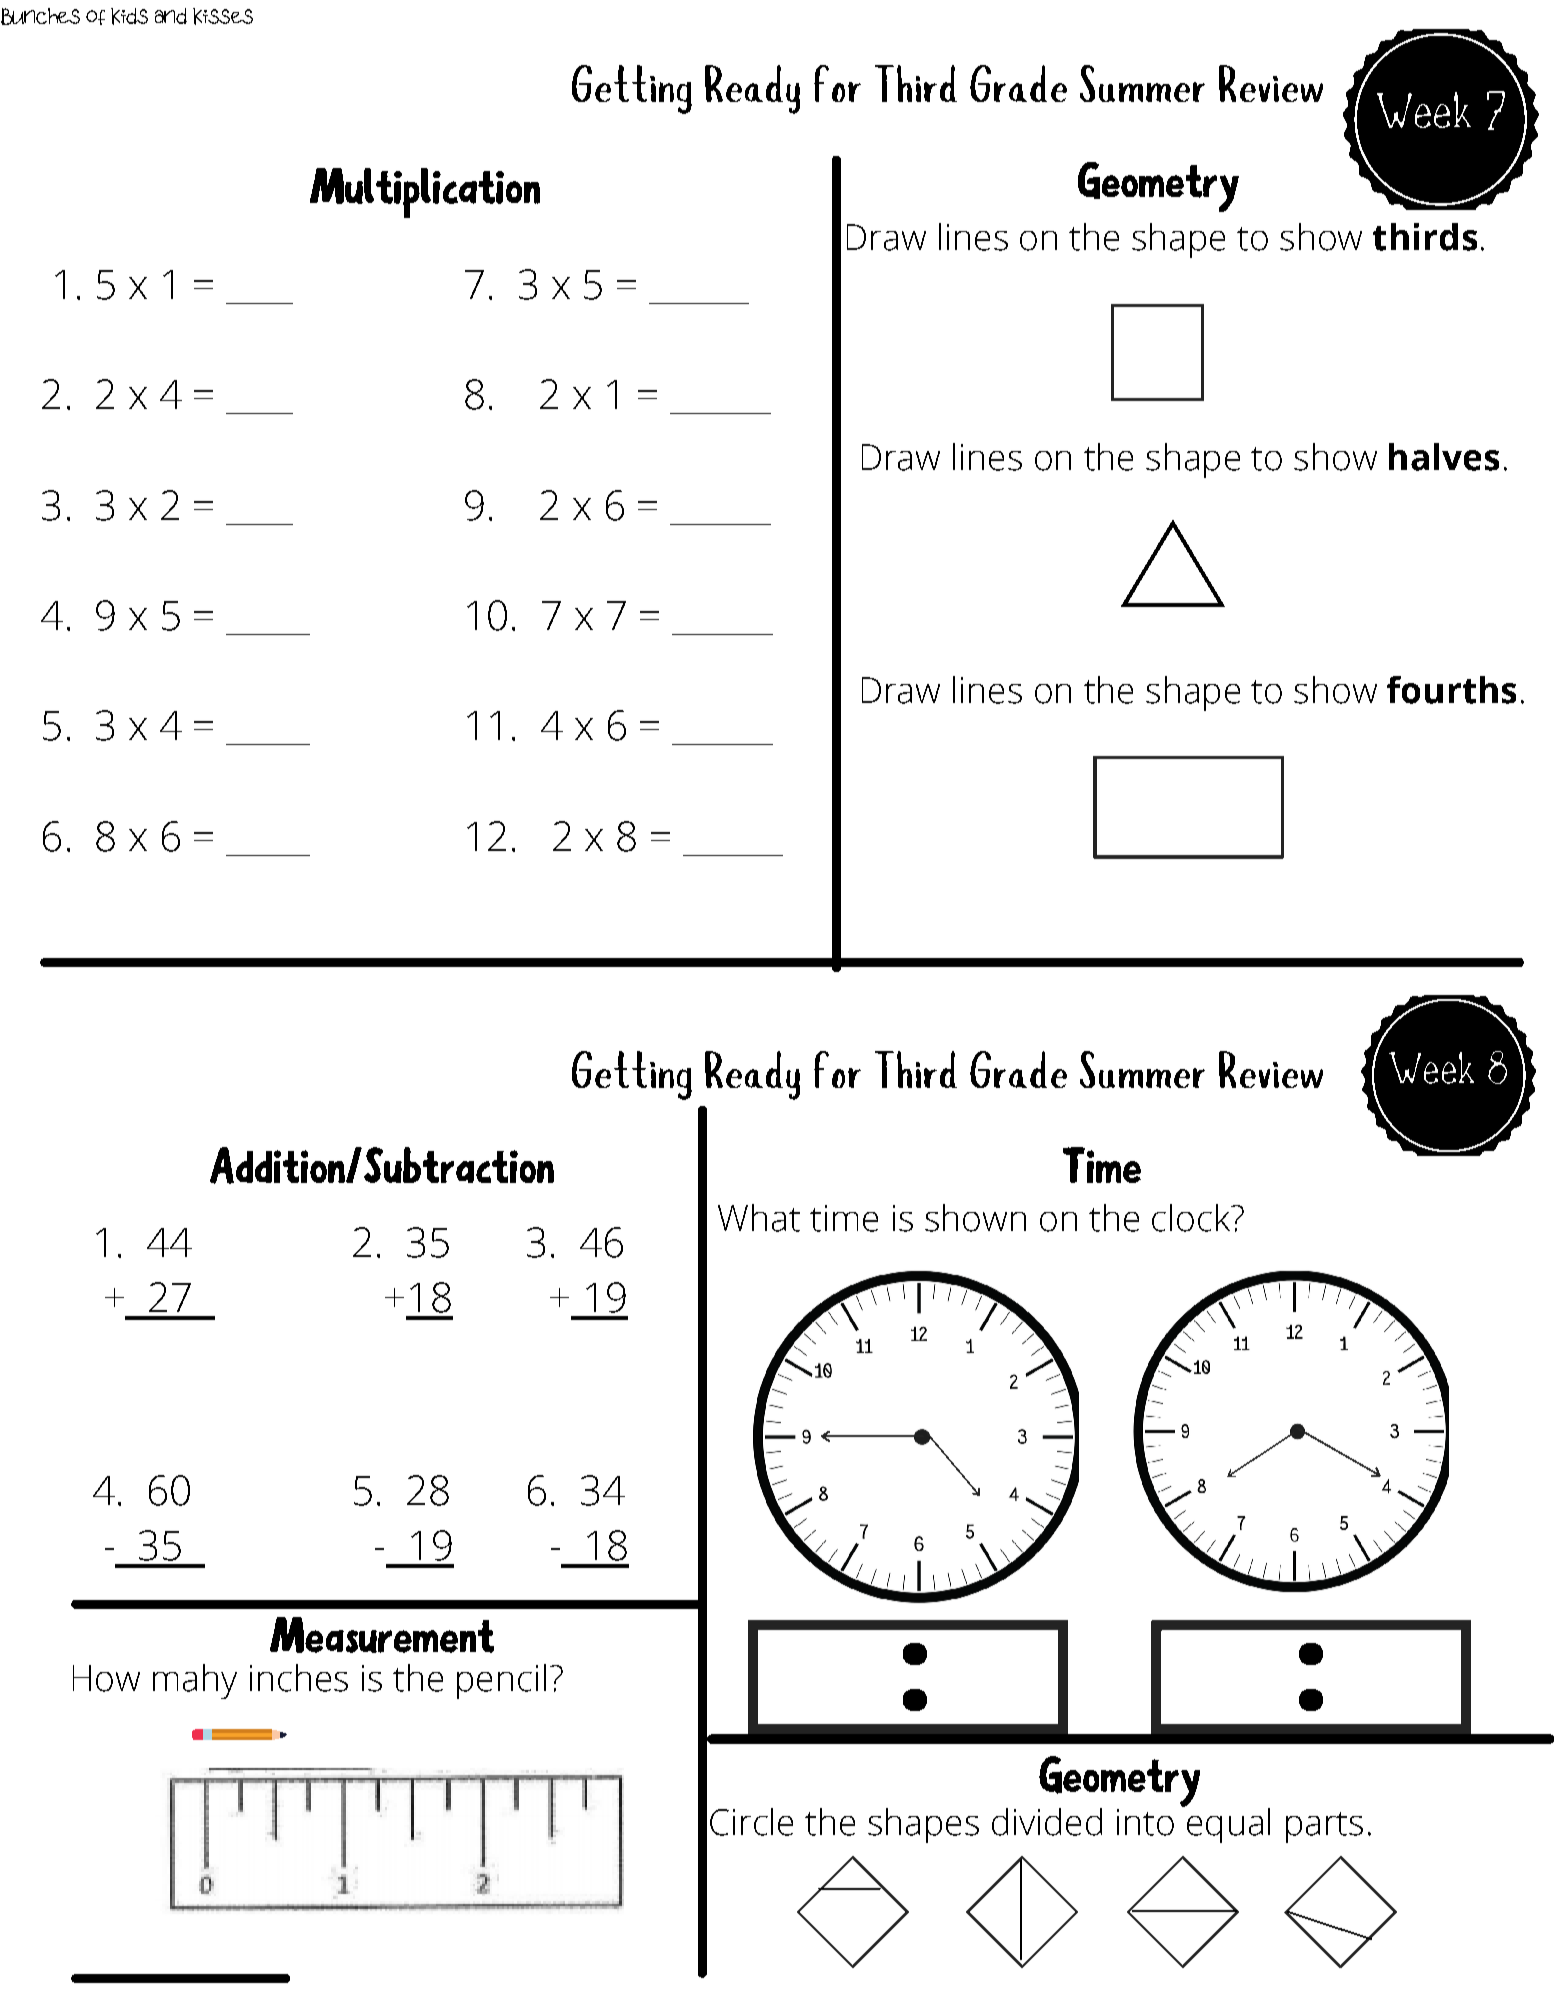 The image size is (1554, 2011). What do you see at coordinates (223, 16) in the screenshot?
I see `Kisses` at bounding box center [223, 16].
